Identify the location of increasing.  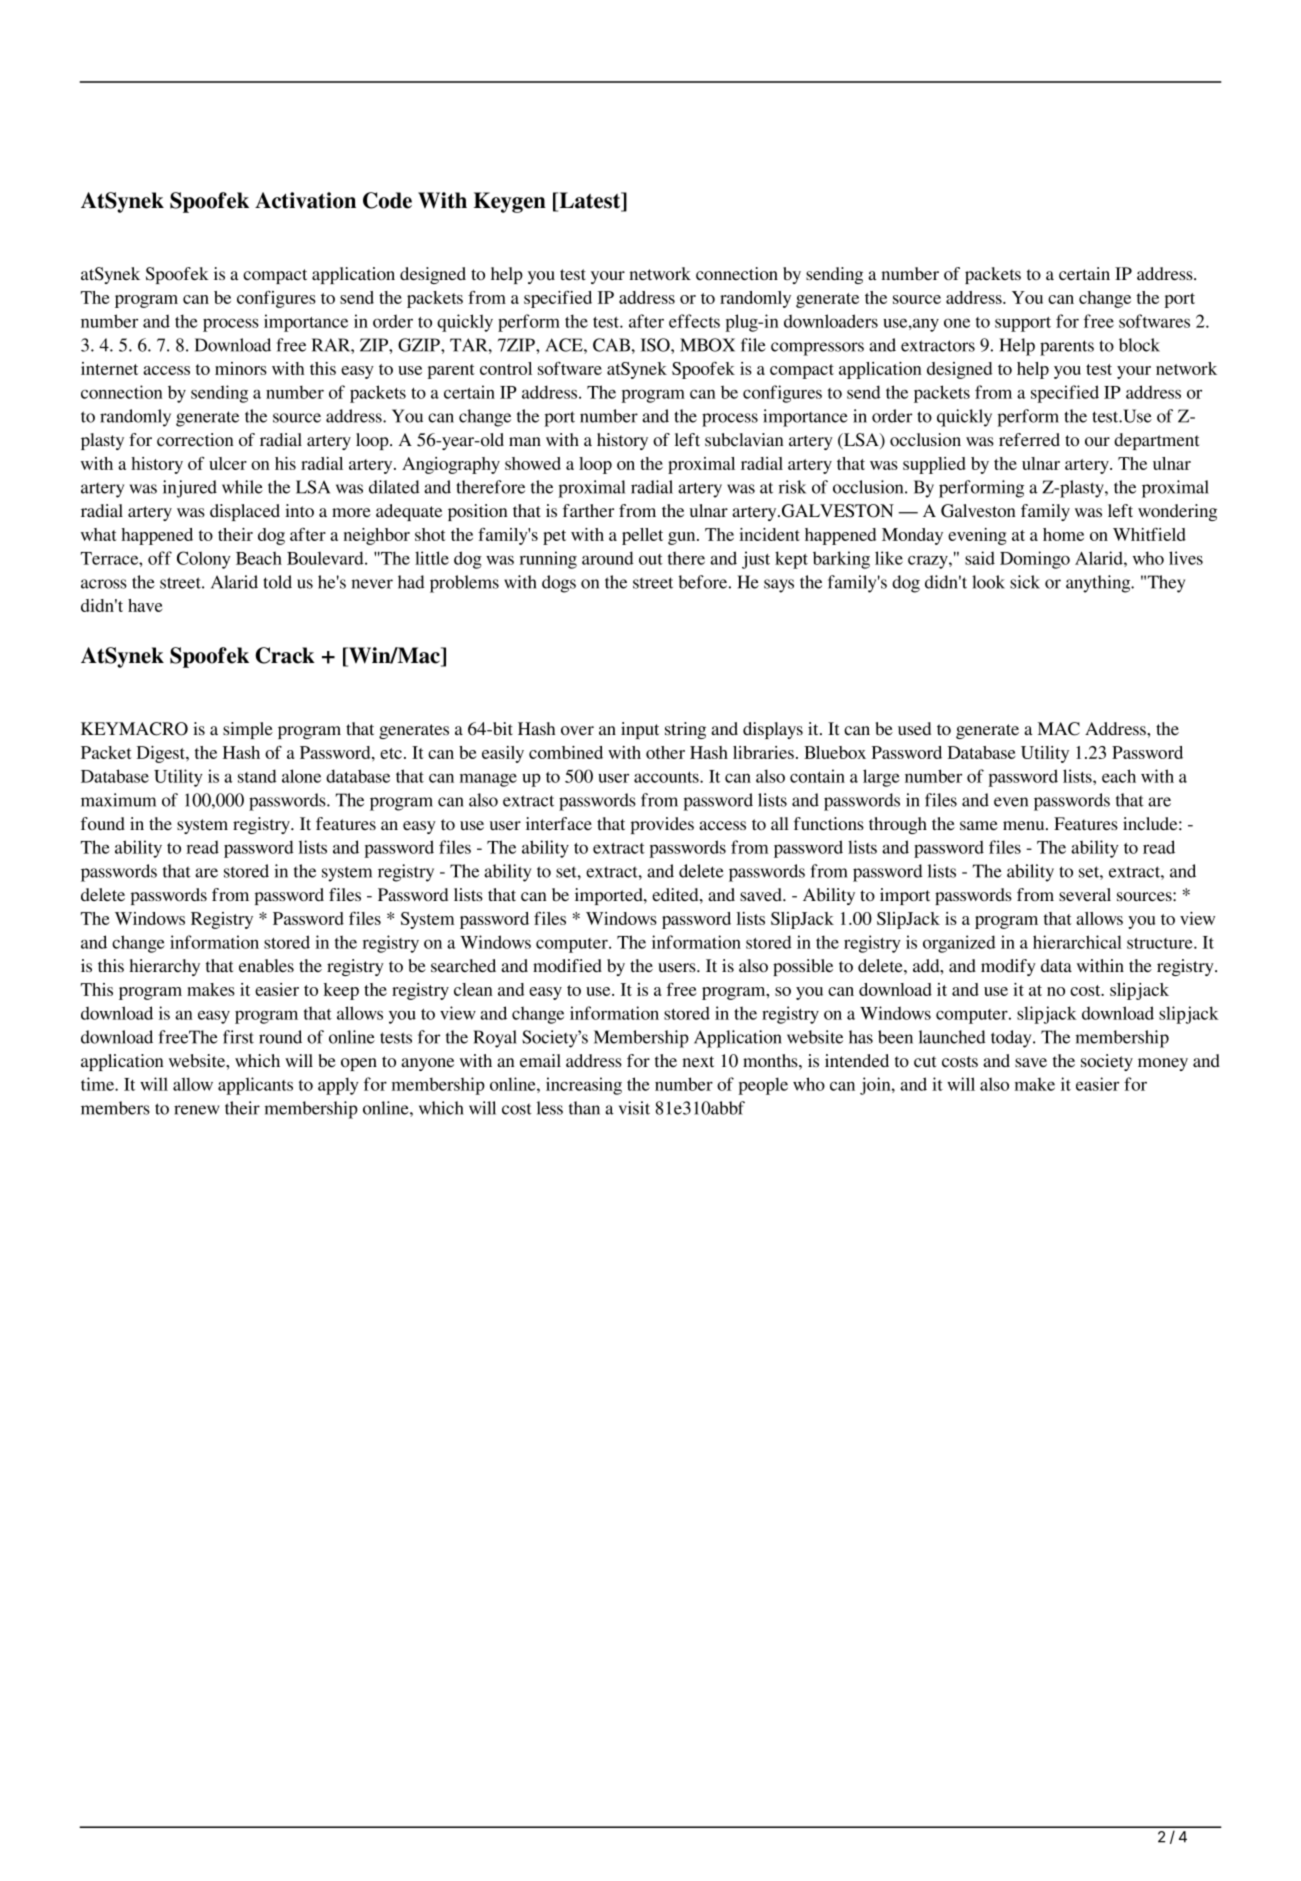
(584, 1086).
